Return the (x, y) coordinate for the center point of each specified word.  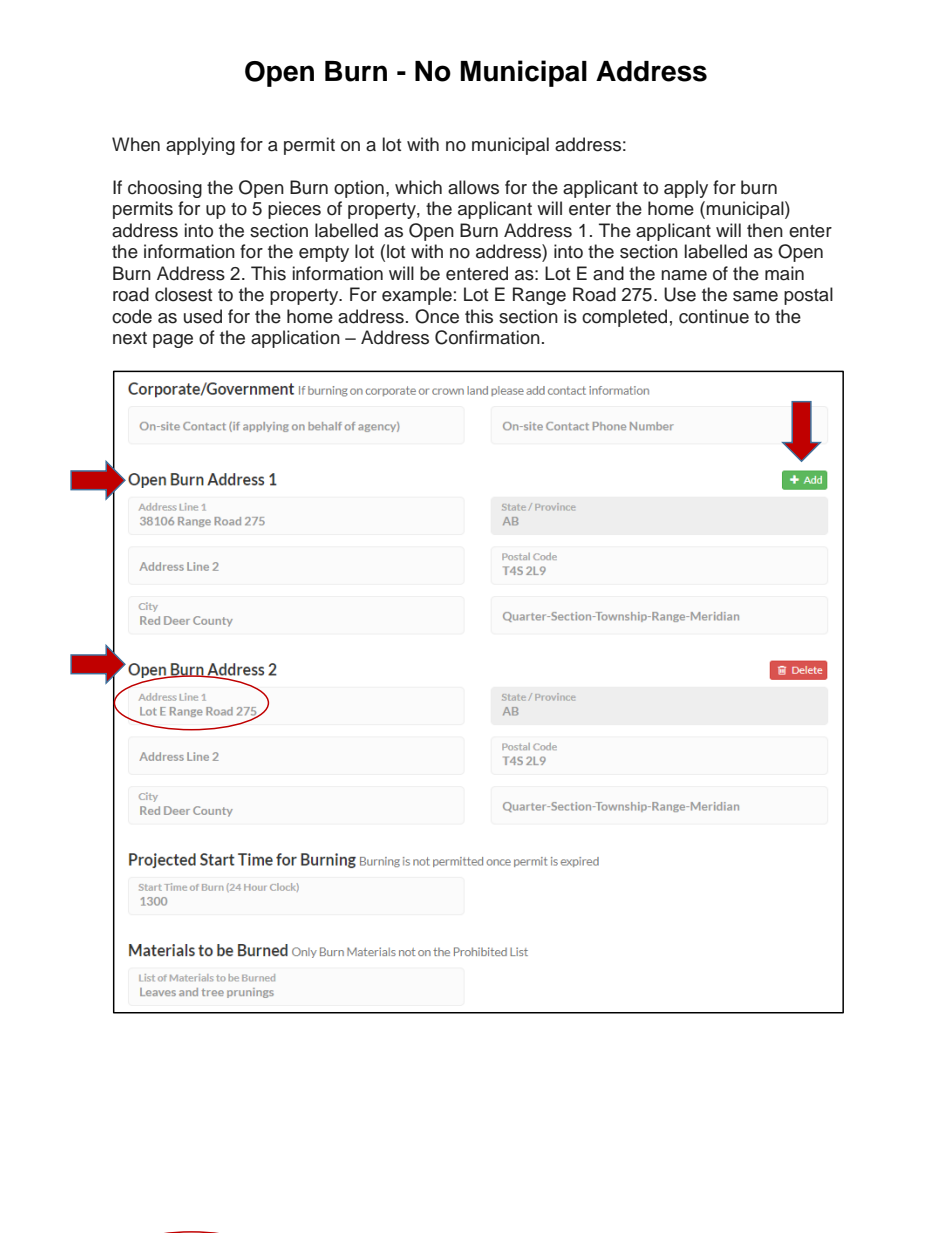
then (765, 230)
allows (473, 187)
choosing (165, 189)
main (784, 273)
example (417, 296)
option (359, 189)
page (173, 341)
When (136, 144)
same (755, 296)
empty (324, 254)
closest (183, 294)
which (418, 187)
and (608, 273)
